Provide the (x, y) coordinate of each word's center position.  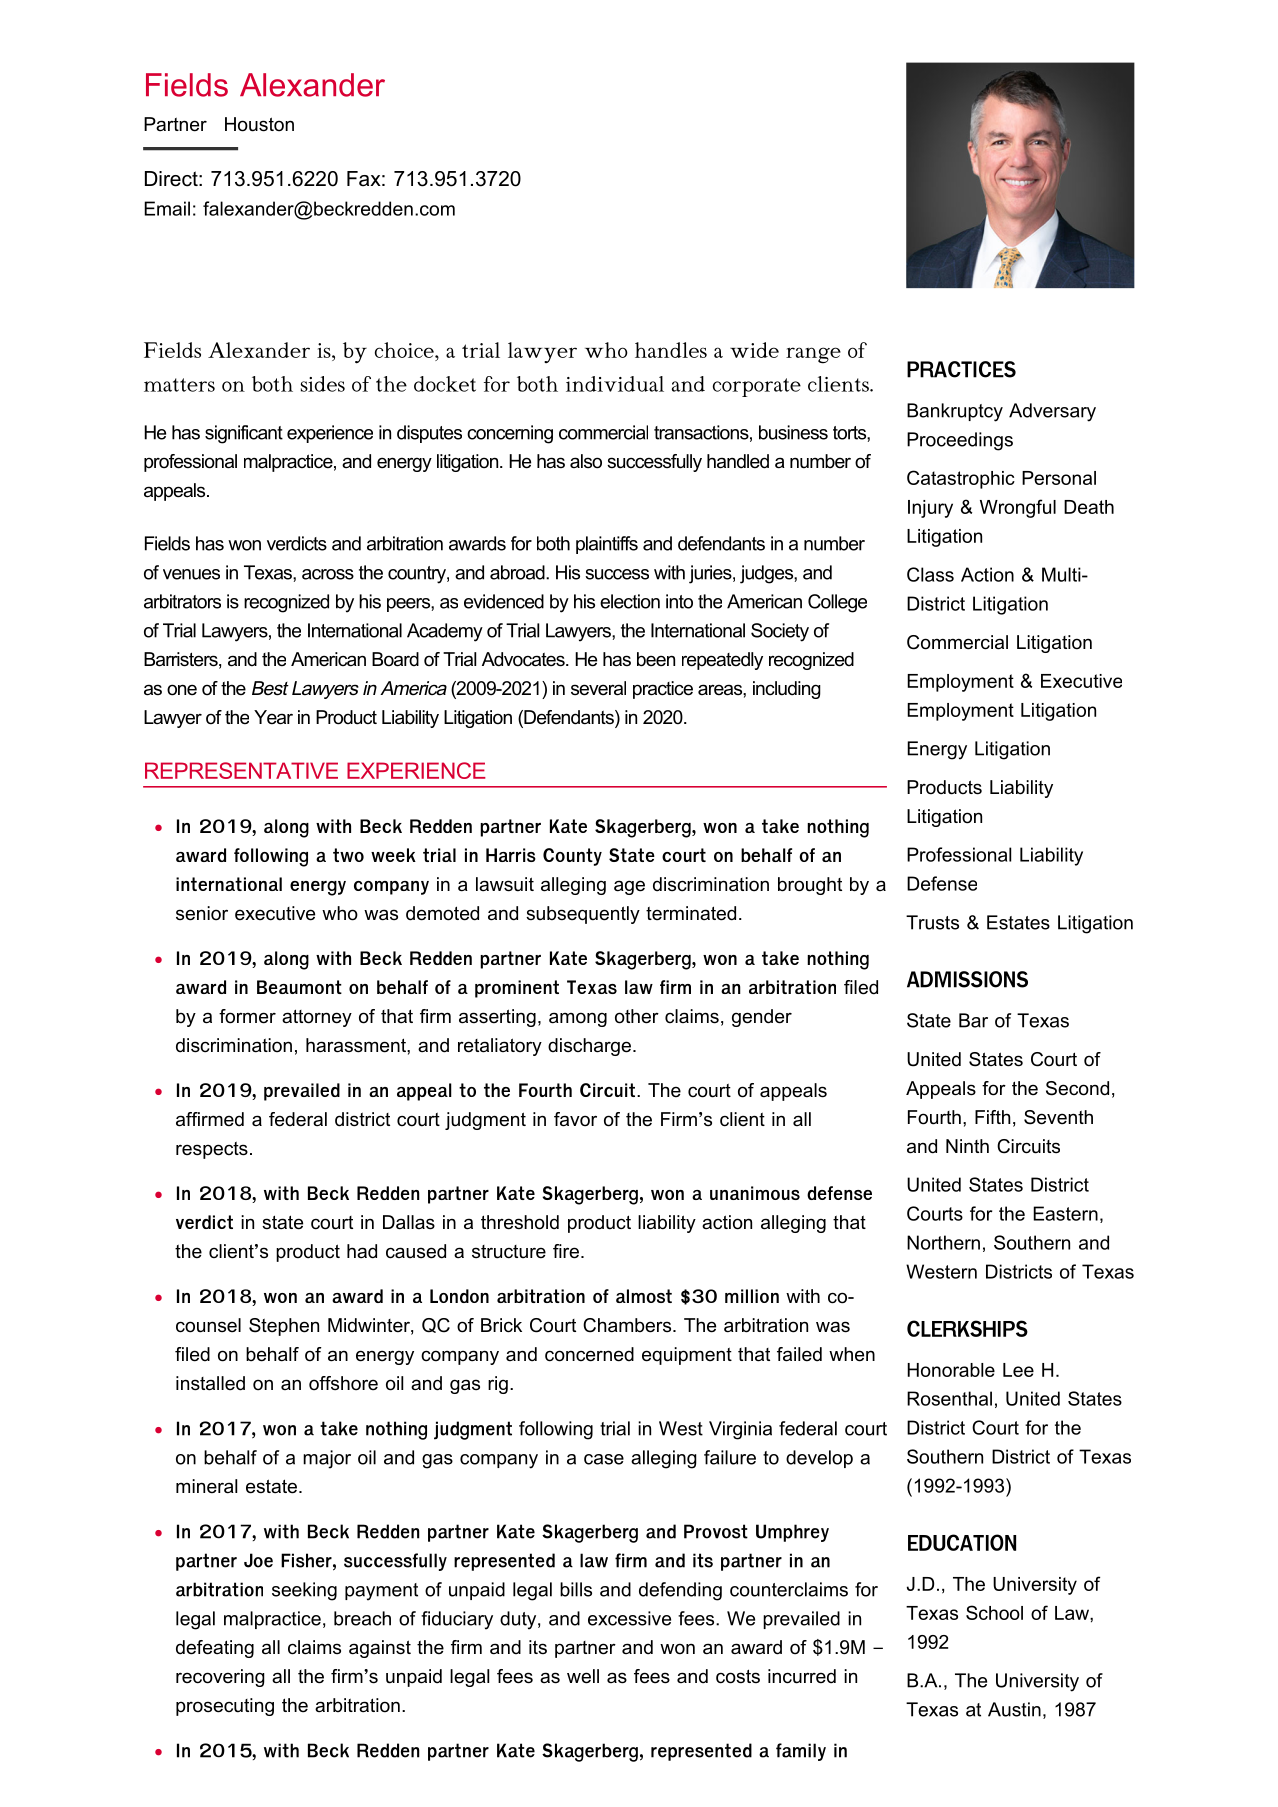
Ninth (967, 1146)
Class (930, 574)
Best (270, 688)
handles (671, 350)
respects (212, 1150)
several (598, 688)
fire (566, 1251)
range (813, 355)
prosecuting (225, 1707)
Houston (259, 124)
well (583, 1676)
